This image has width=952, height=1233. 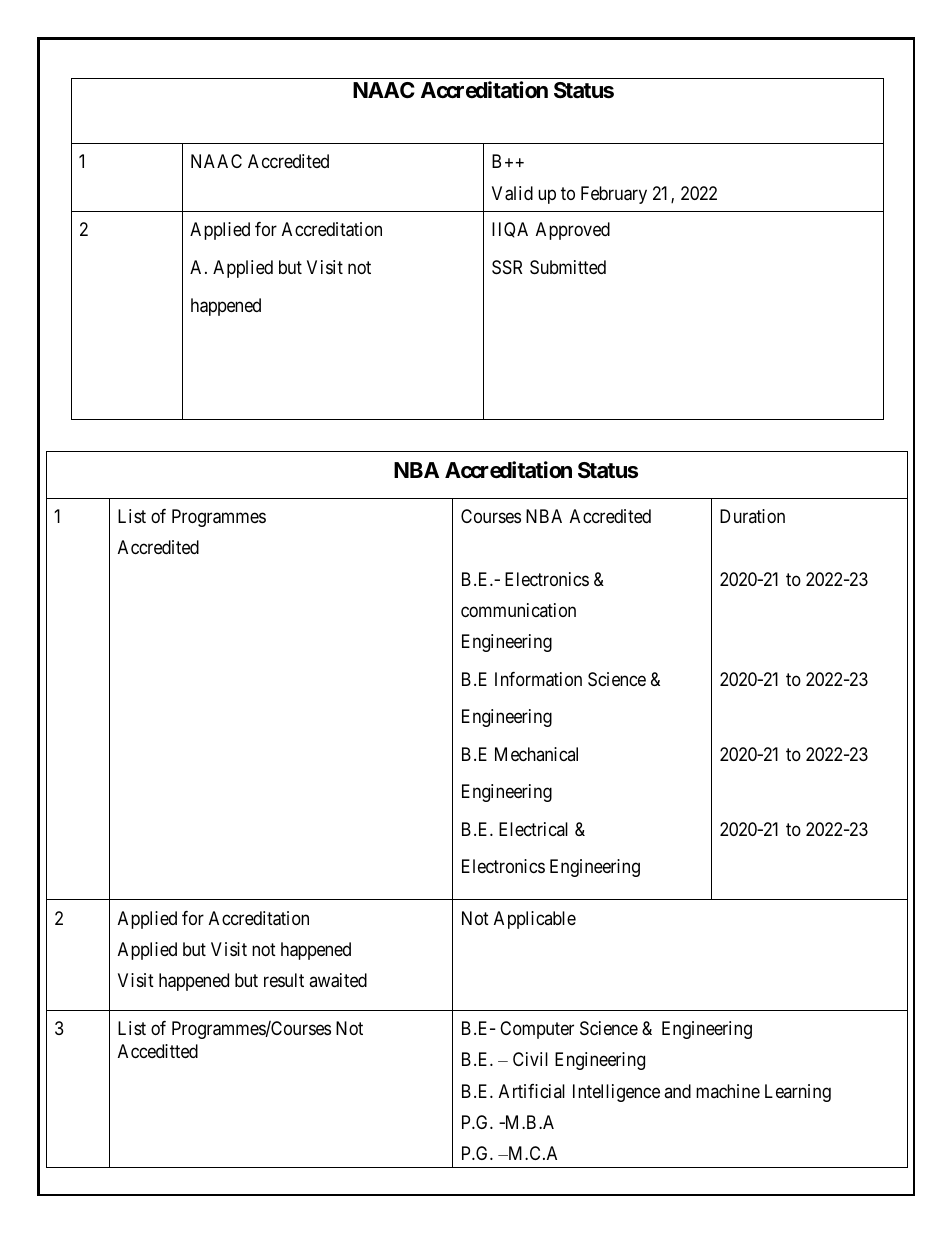 I want to click on SSR, so click(x=507, y=267).
